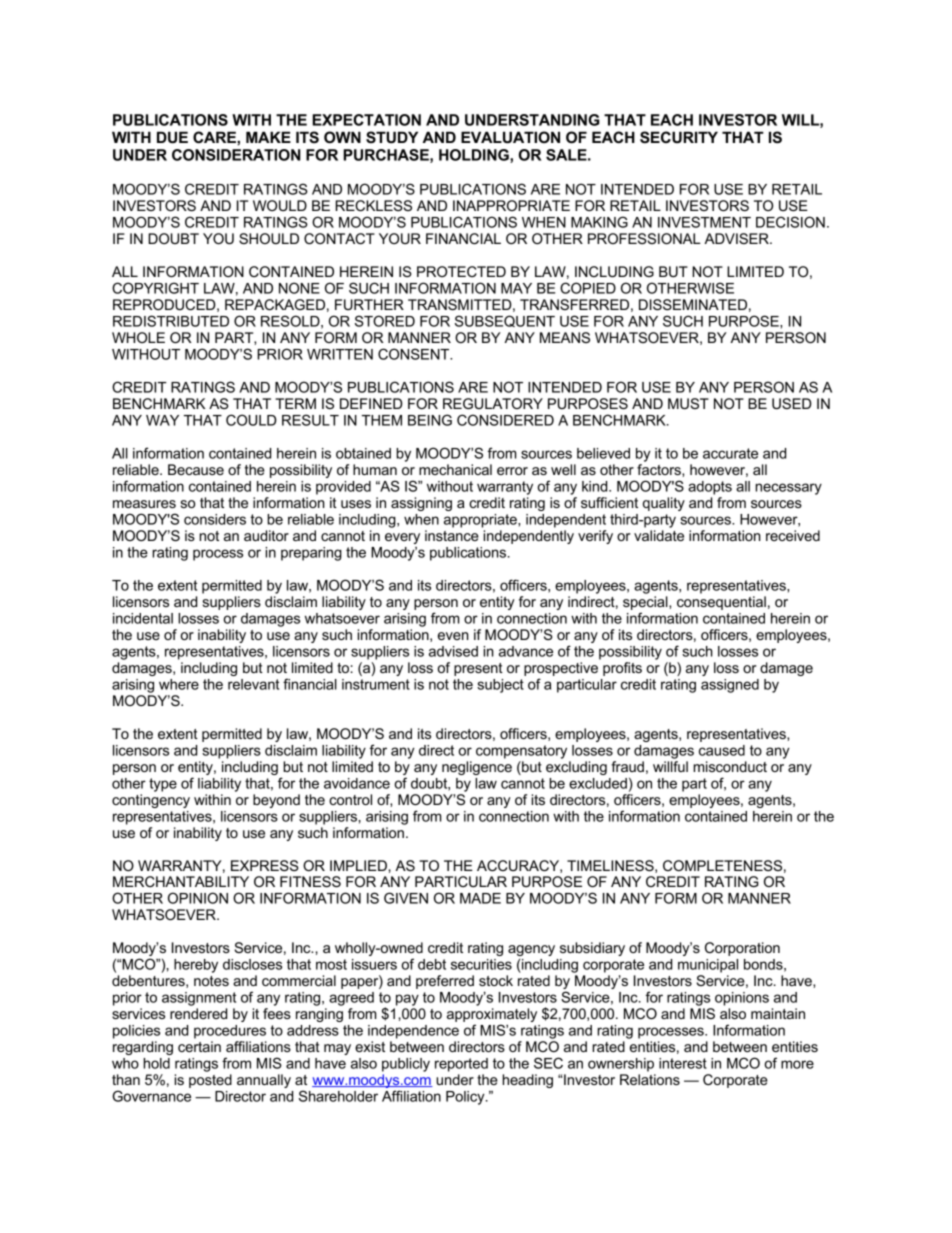 Image resolution: width=952 pixels, height=1233 pixels. I want to click on accurate, so click(730, 453).
